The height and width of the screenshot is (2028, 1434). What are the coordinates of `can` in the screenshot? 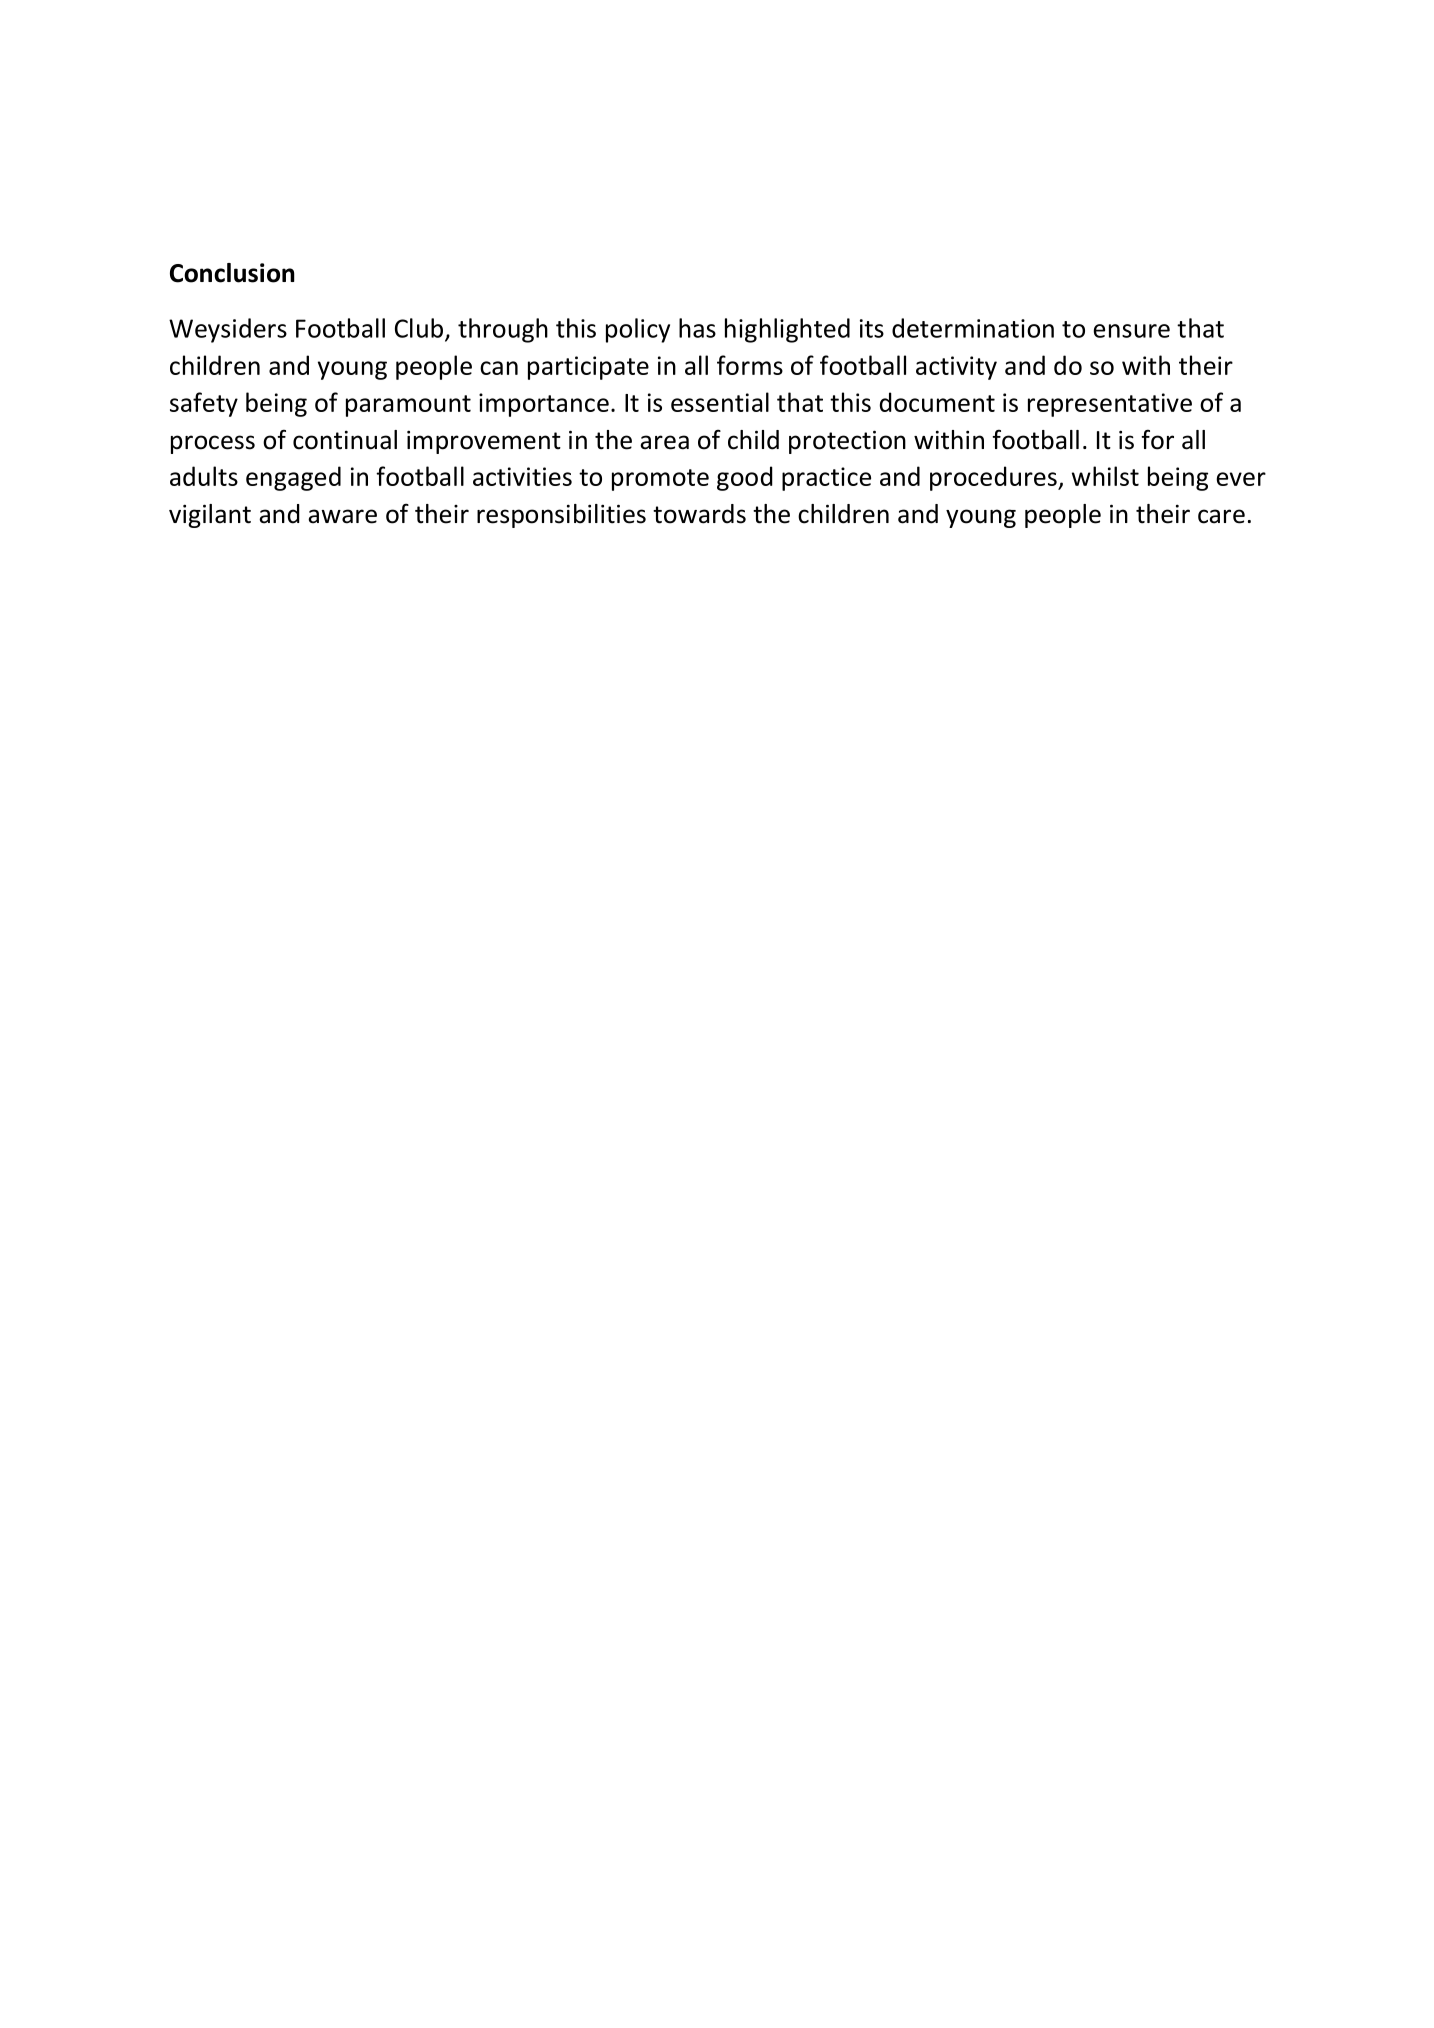 It's located at (499, 368).
